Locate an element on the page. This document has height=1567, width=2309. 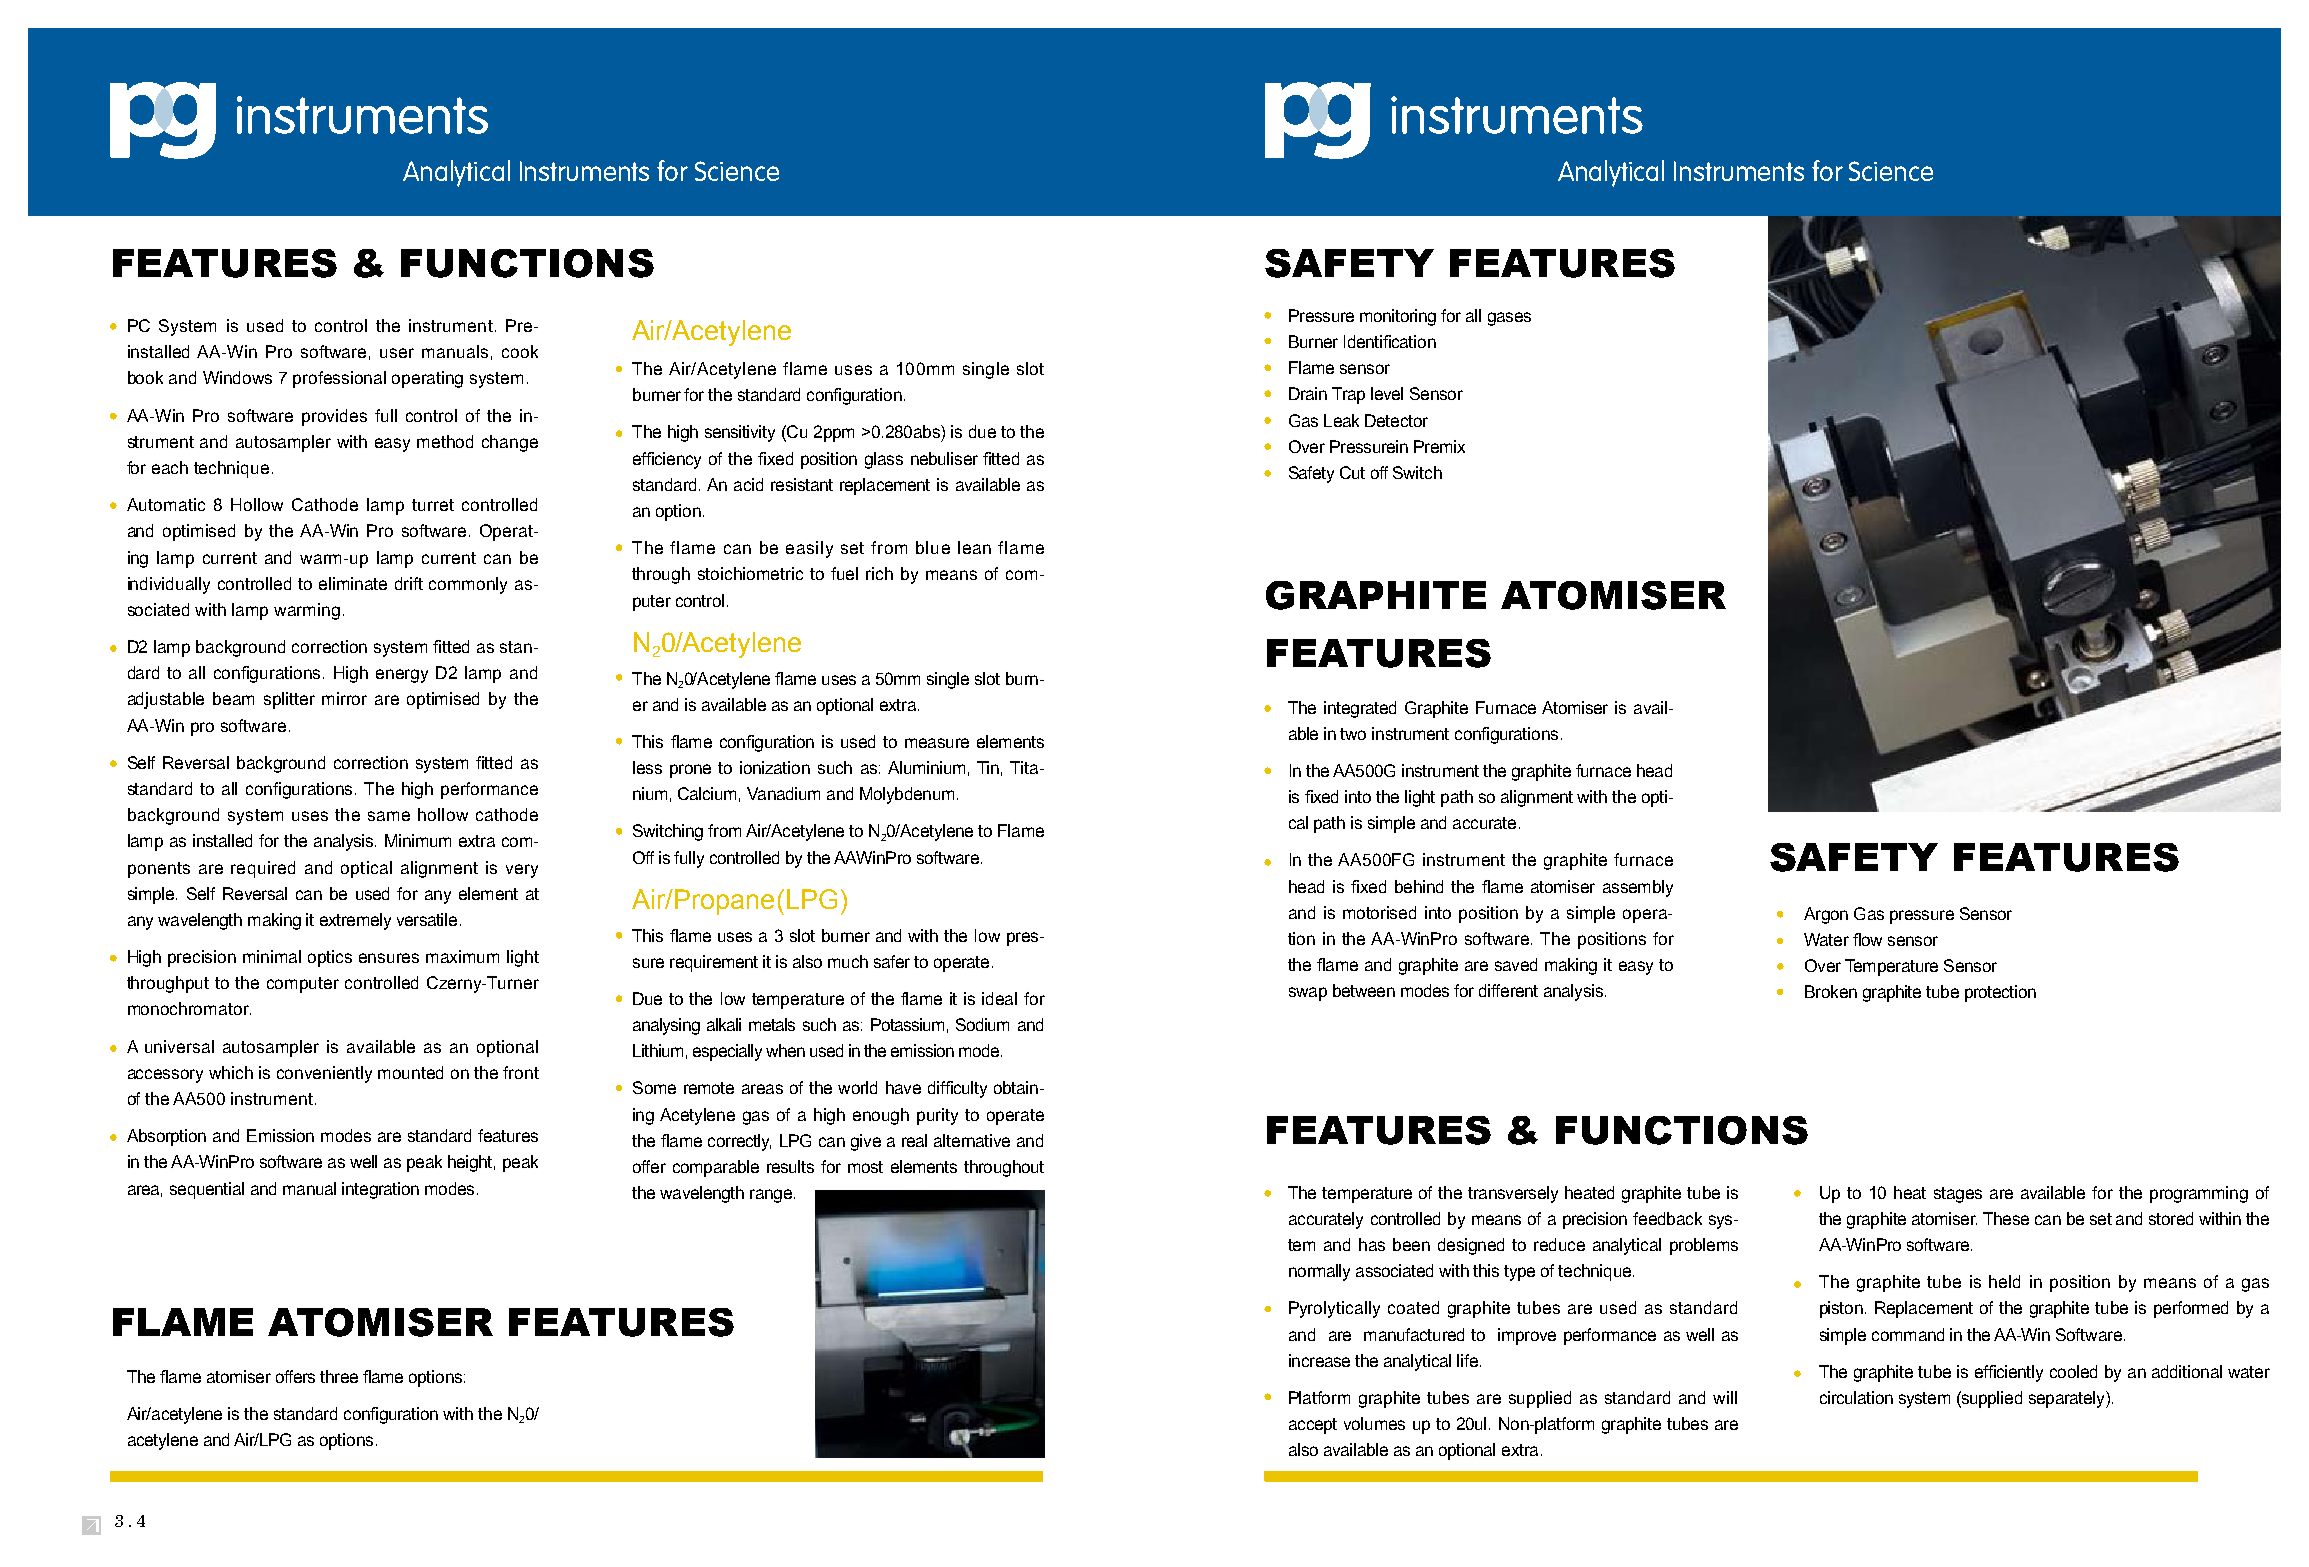
maximum is located at coordinates (462, 956).
